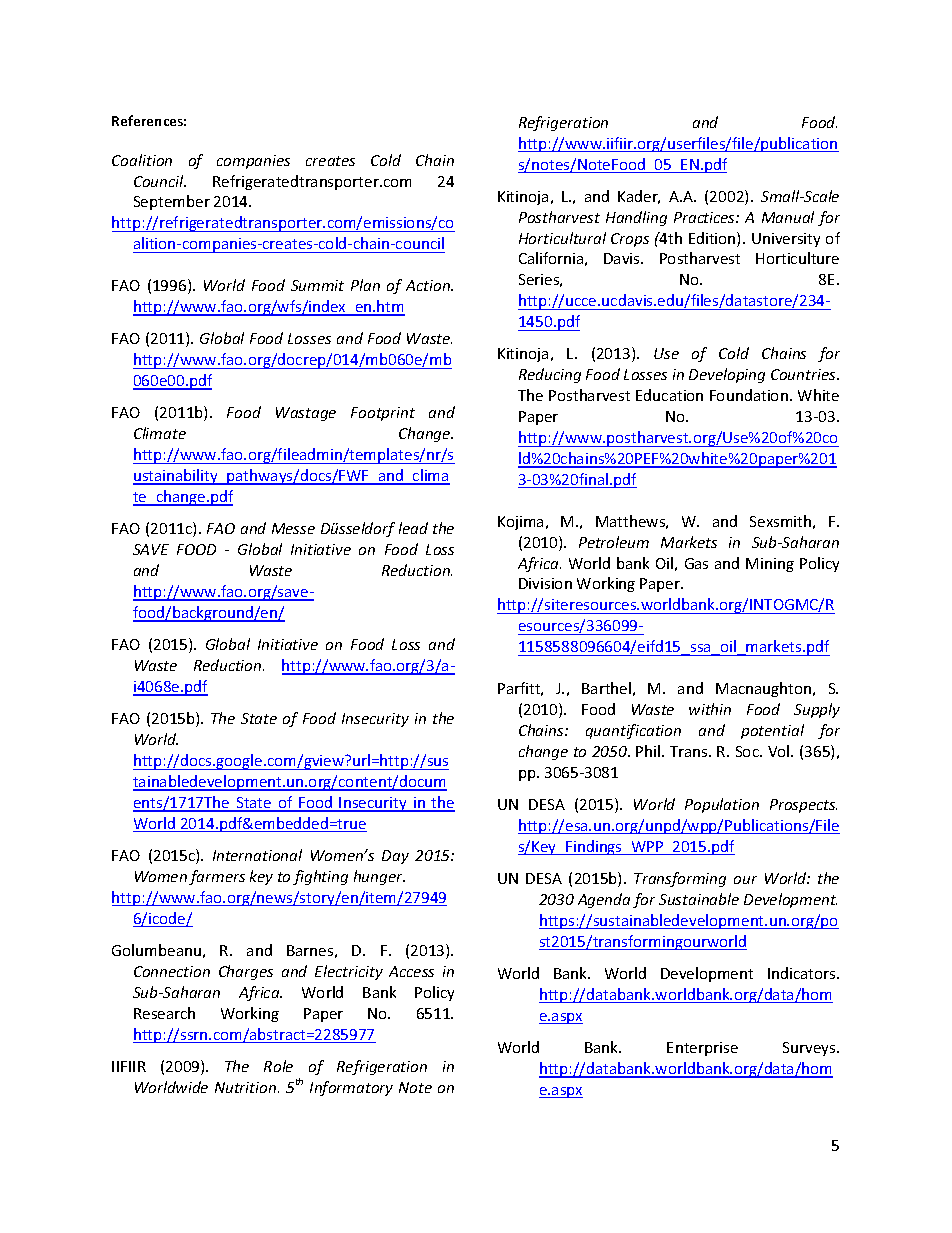  I want to click on Edition, so click(713, 239).
